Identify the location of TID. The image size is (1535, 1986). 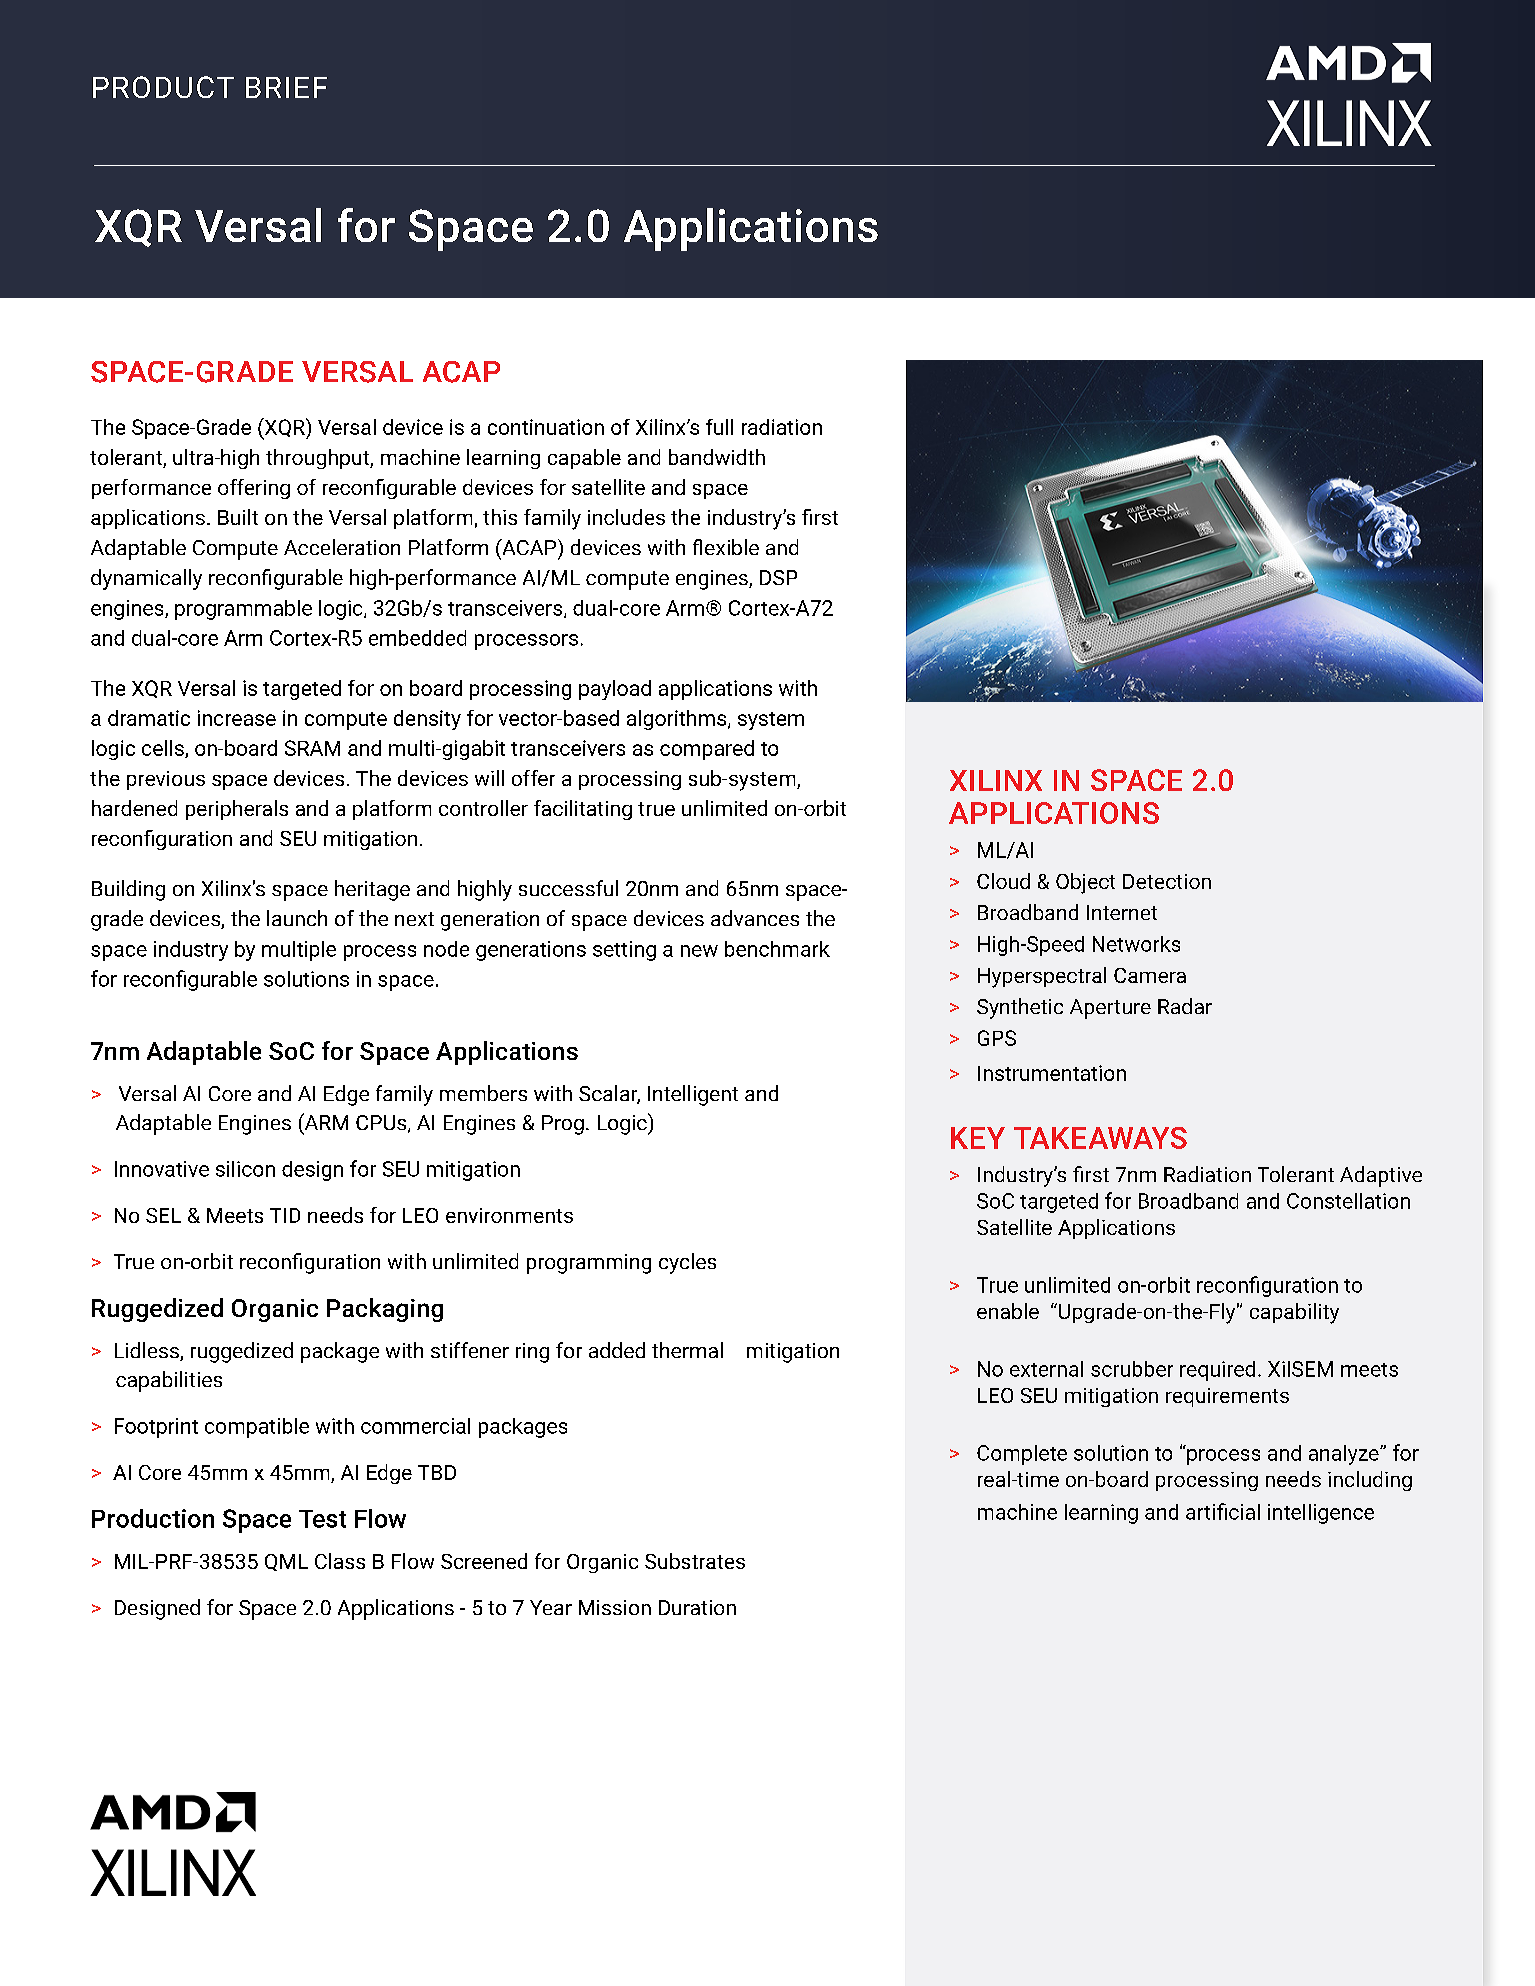
(285, 1215).
